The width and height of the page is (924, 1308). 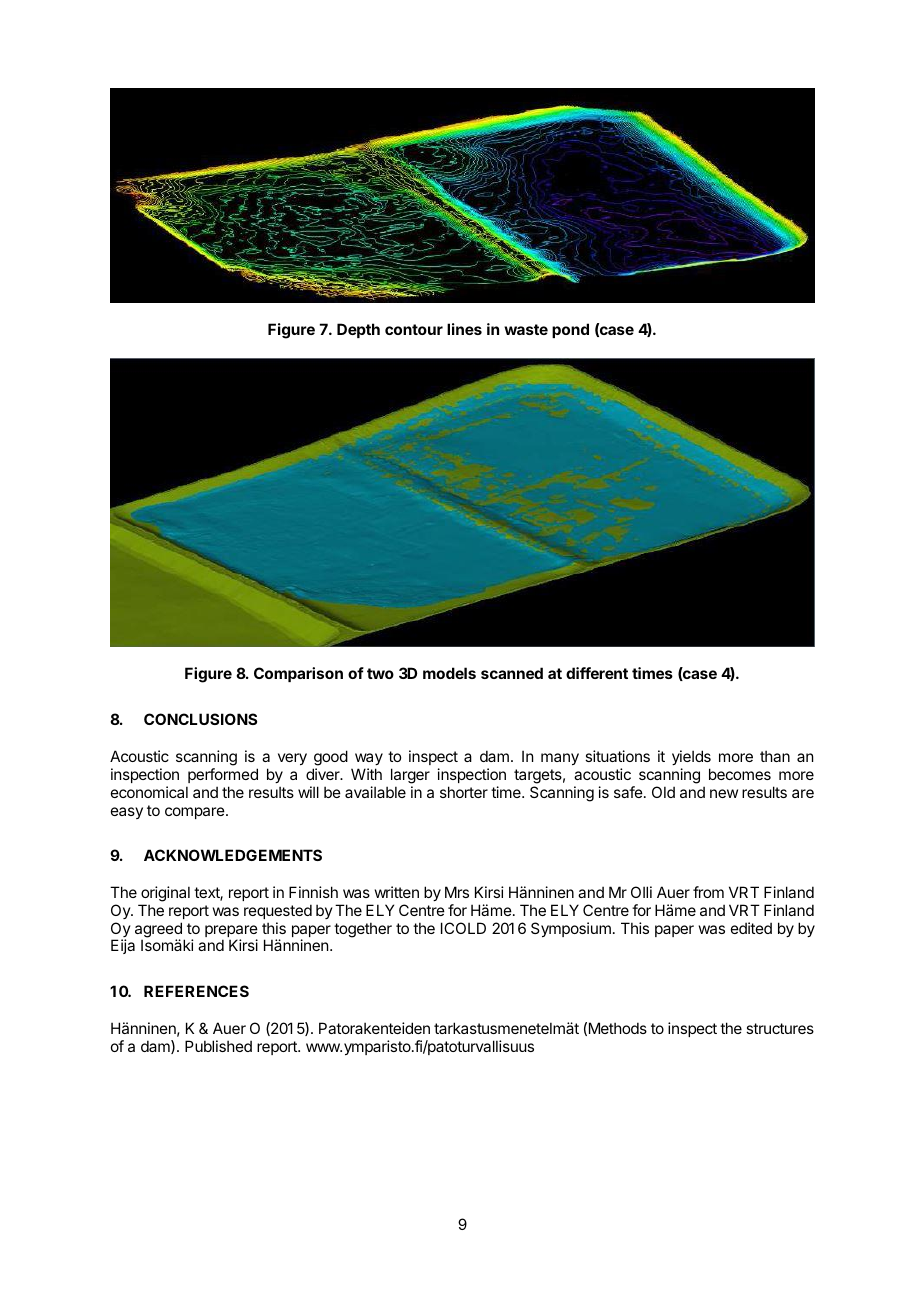 What do you see at coordinates (449, 673) in the page?
I see `models` at bounding box center [449, 673].
